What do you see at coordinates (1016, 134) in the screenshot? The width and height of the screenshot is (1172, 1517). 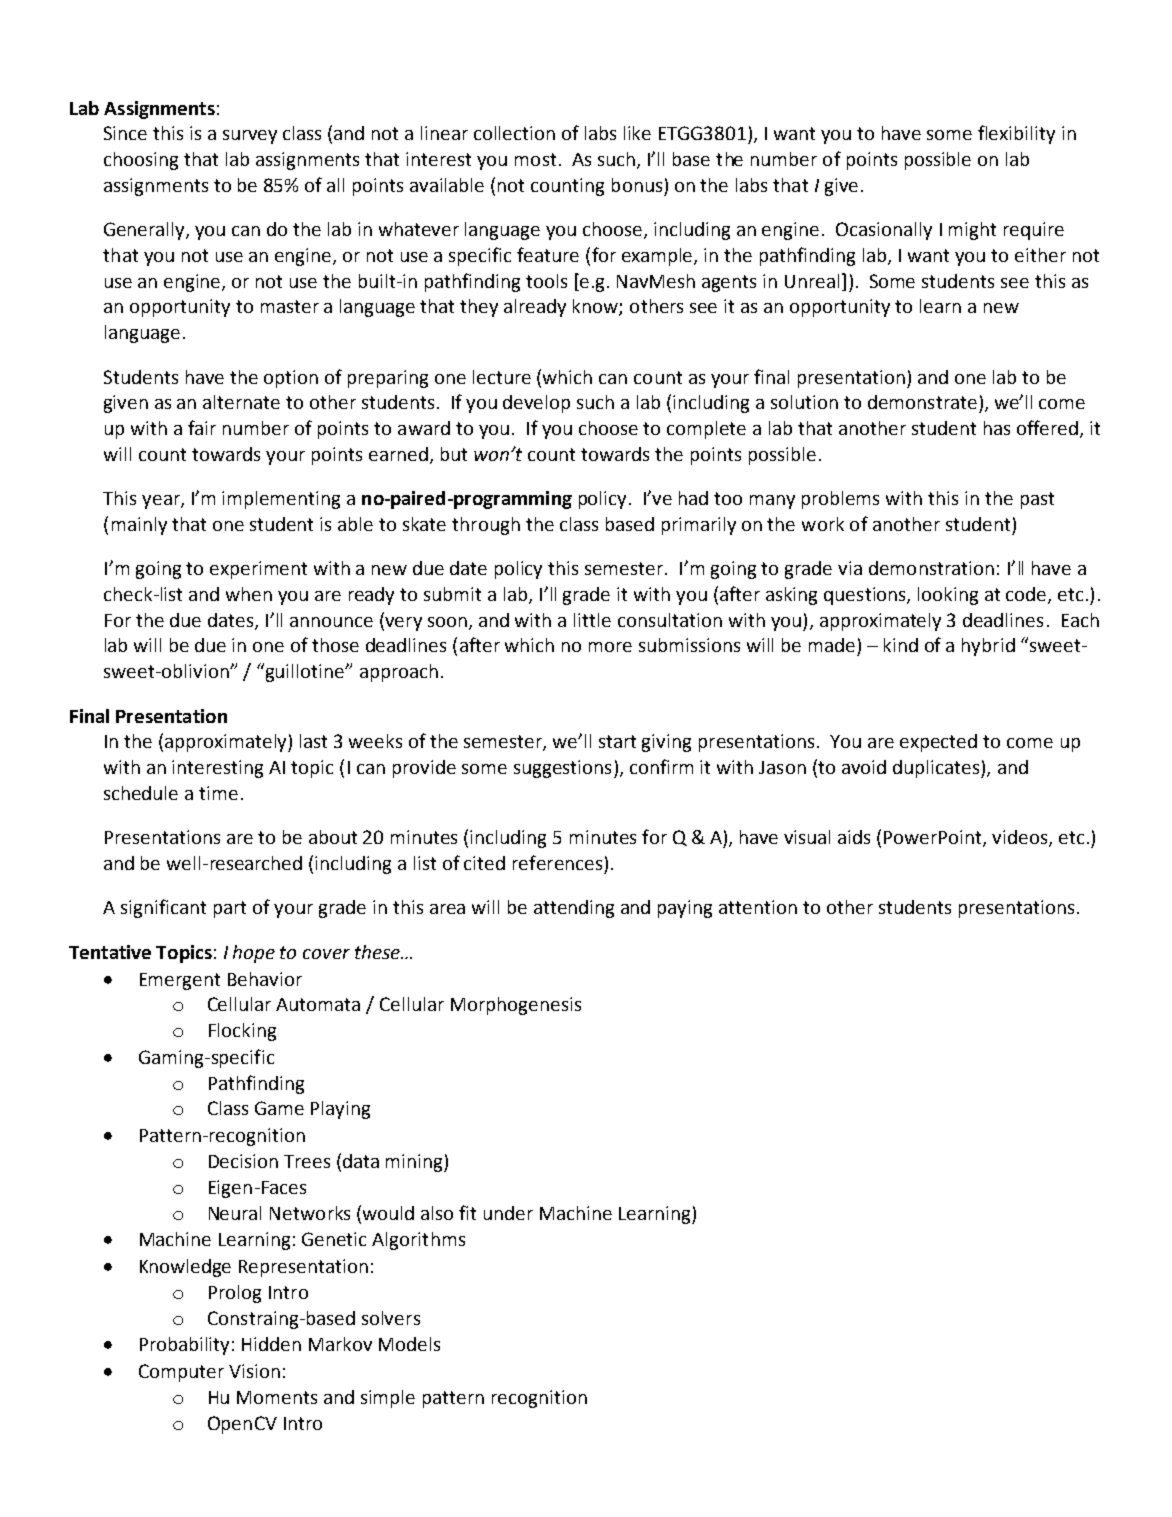 I see `flexibility` at bounding box center [1016, 134].
